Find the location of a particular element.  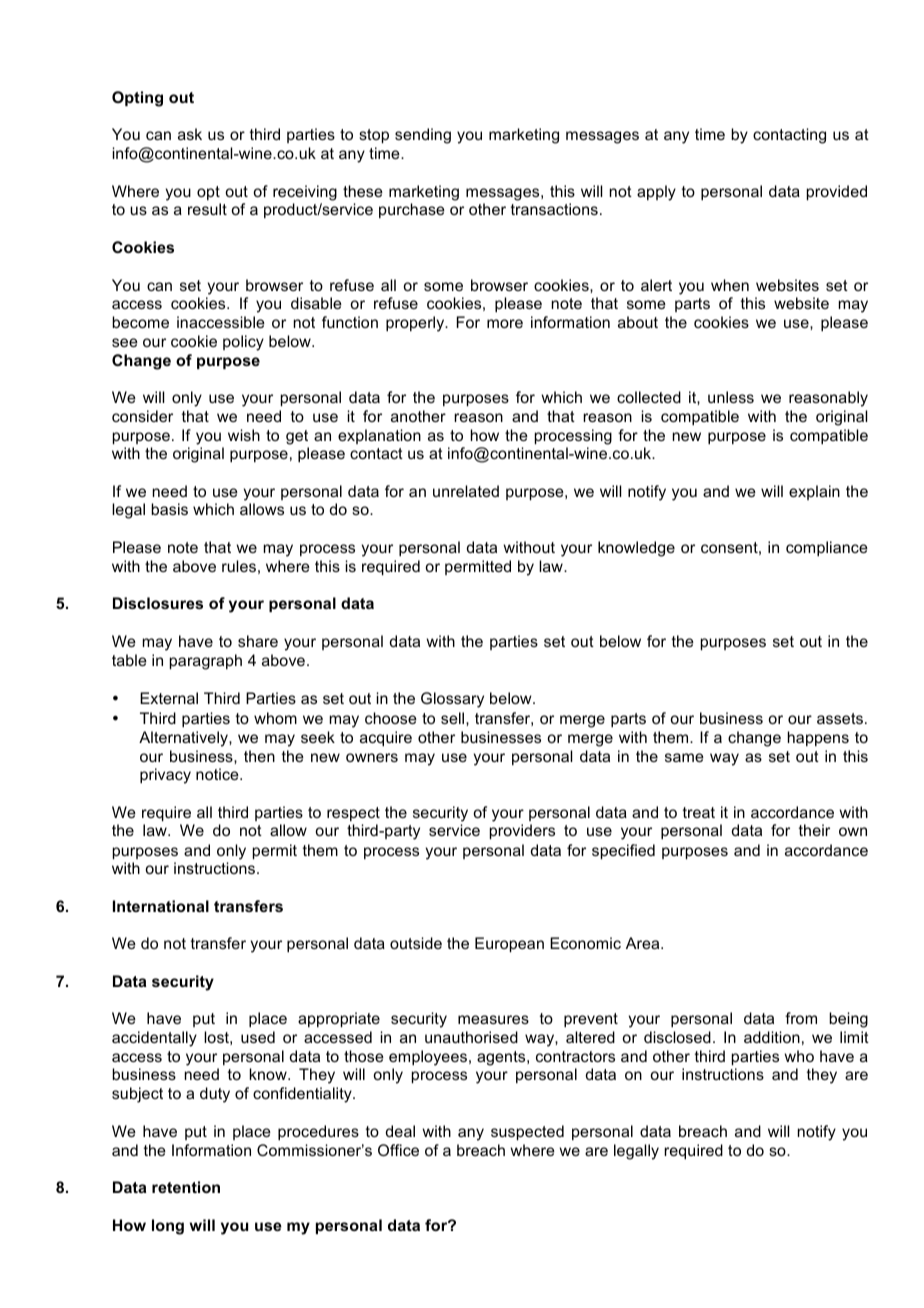

ask is located at coordinates (190, 134).
